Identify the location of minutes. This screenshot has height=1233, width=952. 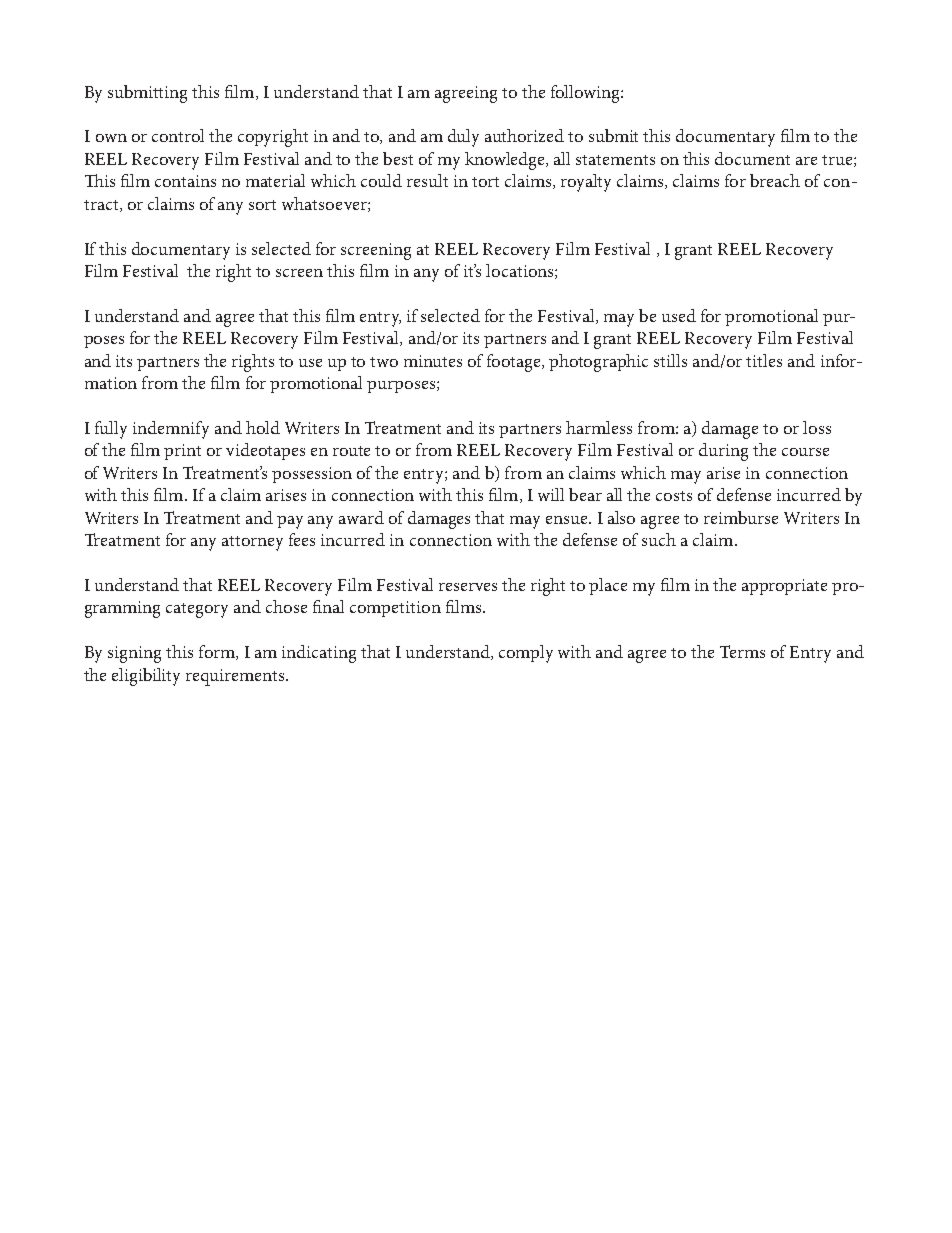
(433, 361).
